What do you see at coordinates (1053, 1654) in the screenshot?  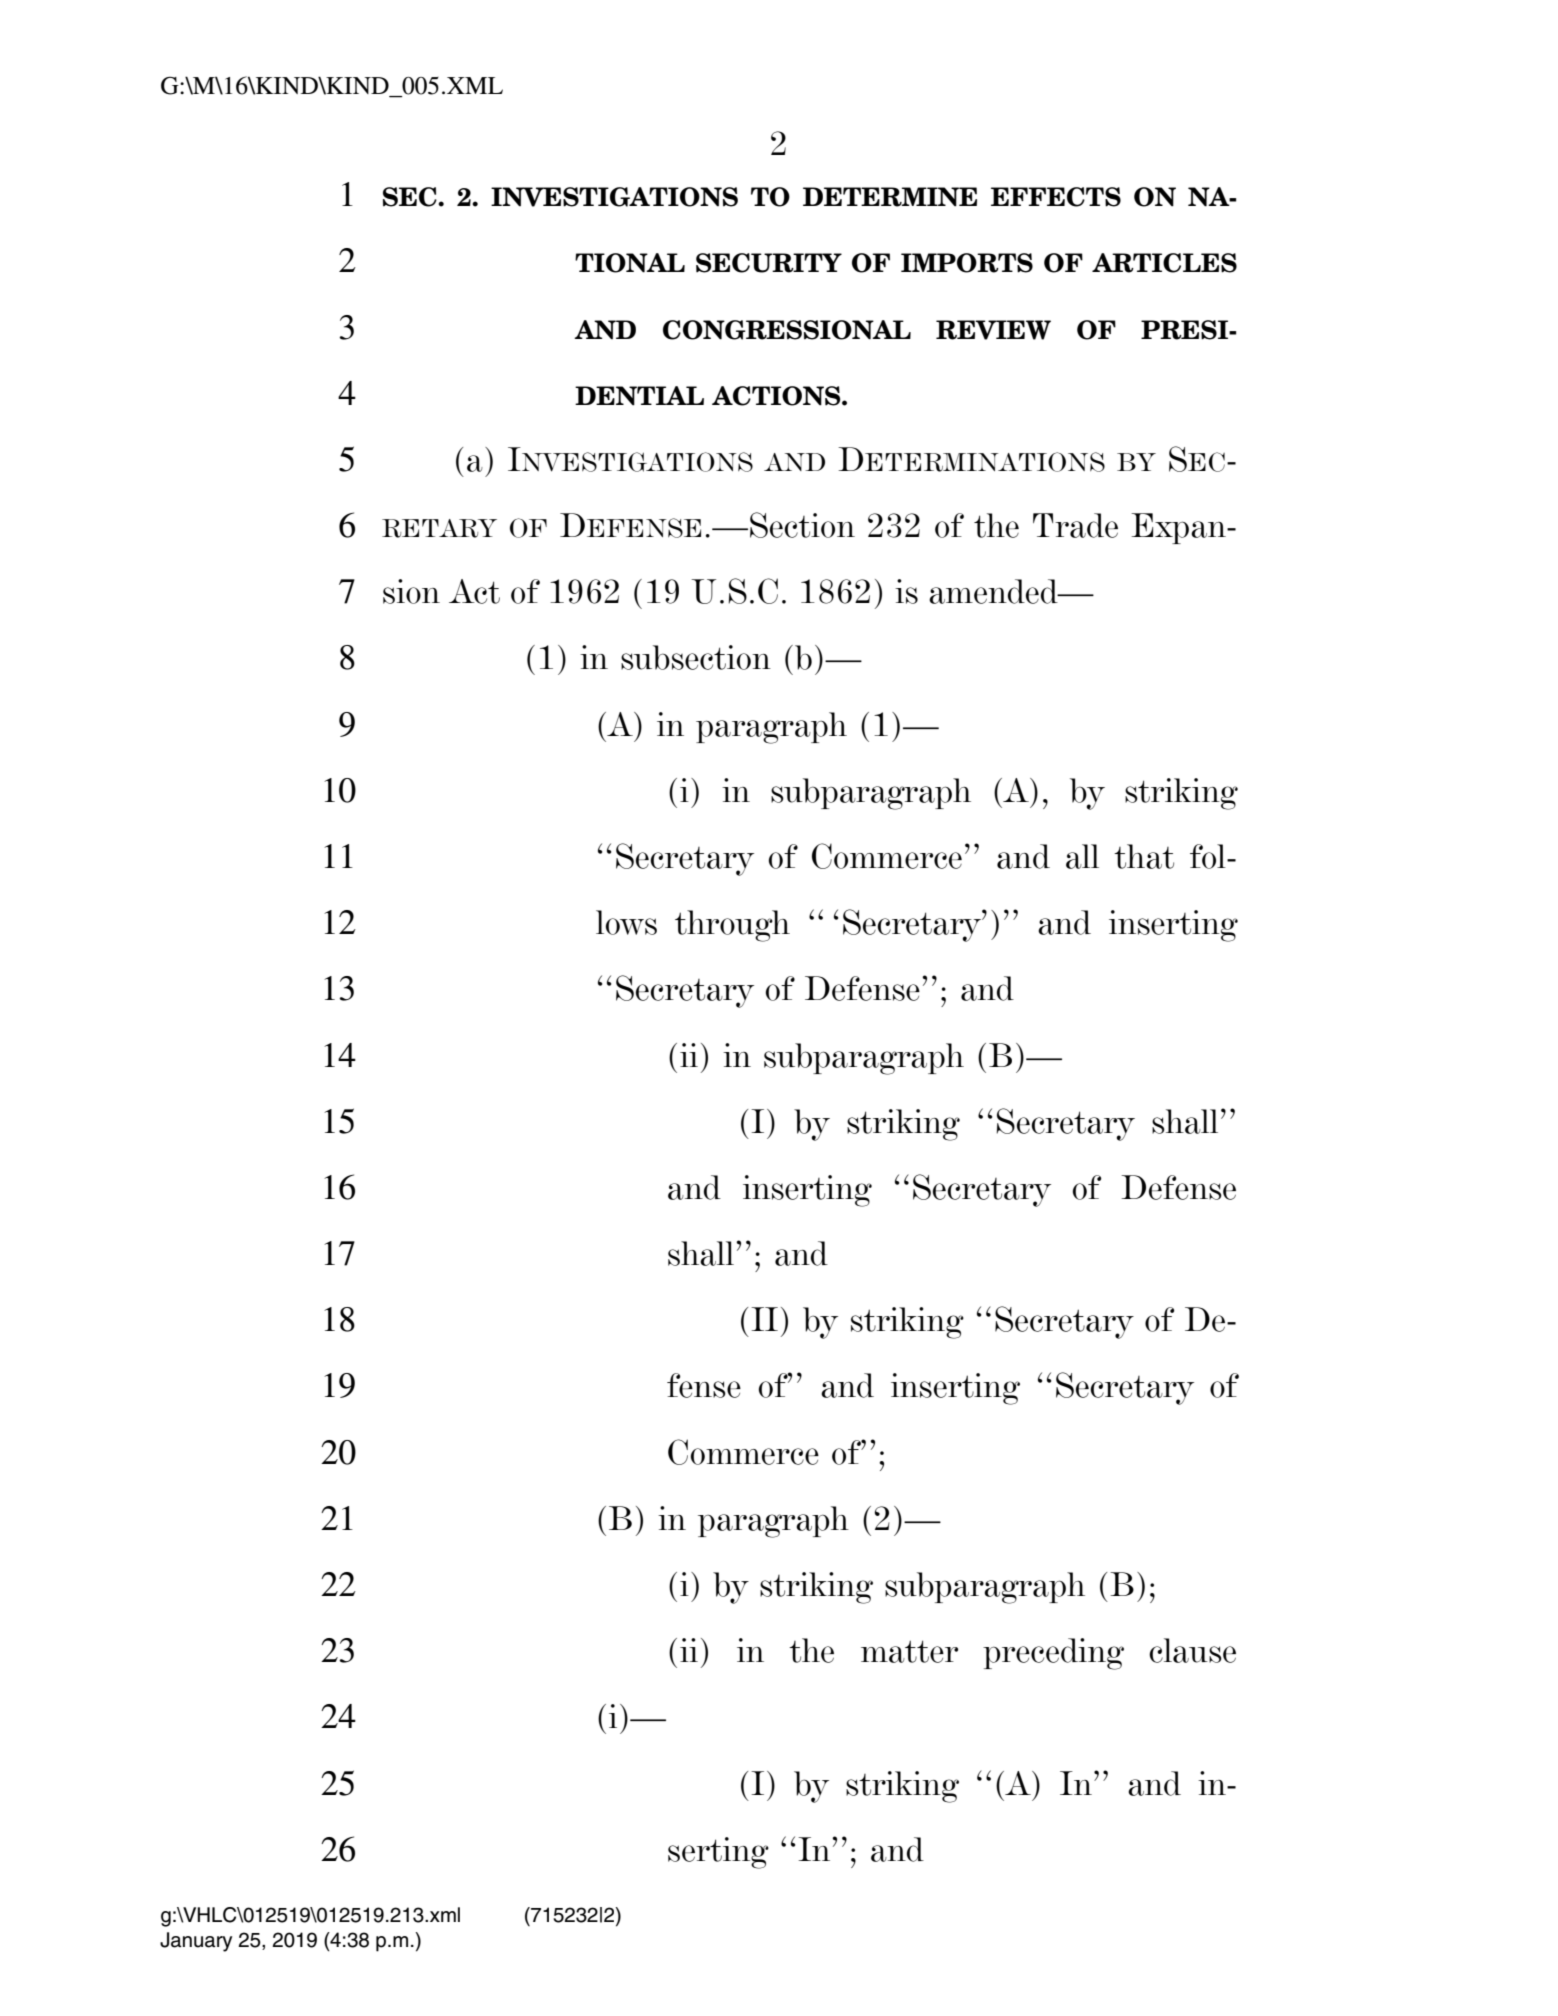 I see `preceding` at bounding box center [1053, 1654].
